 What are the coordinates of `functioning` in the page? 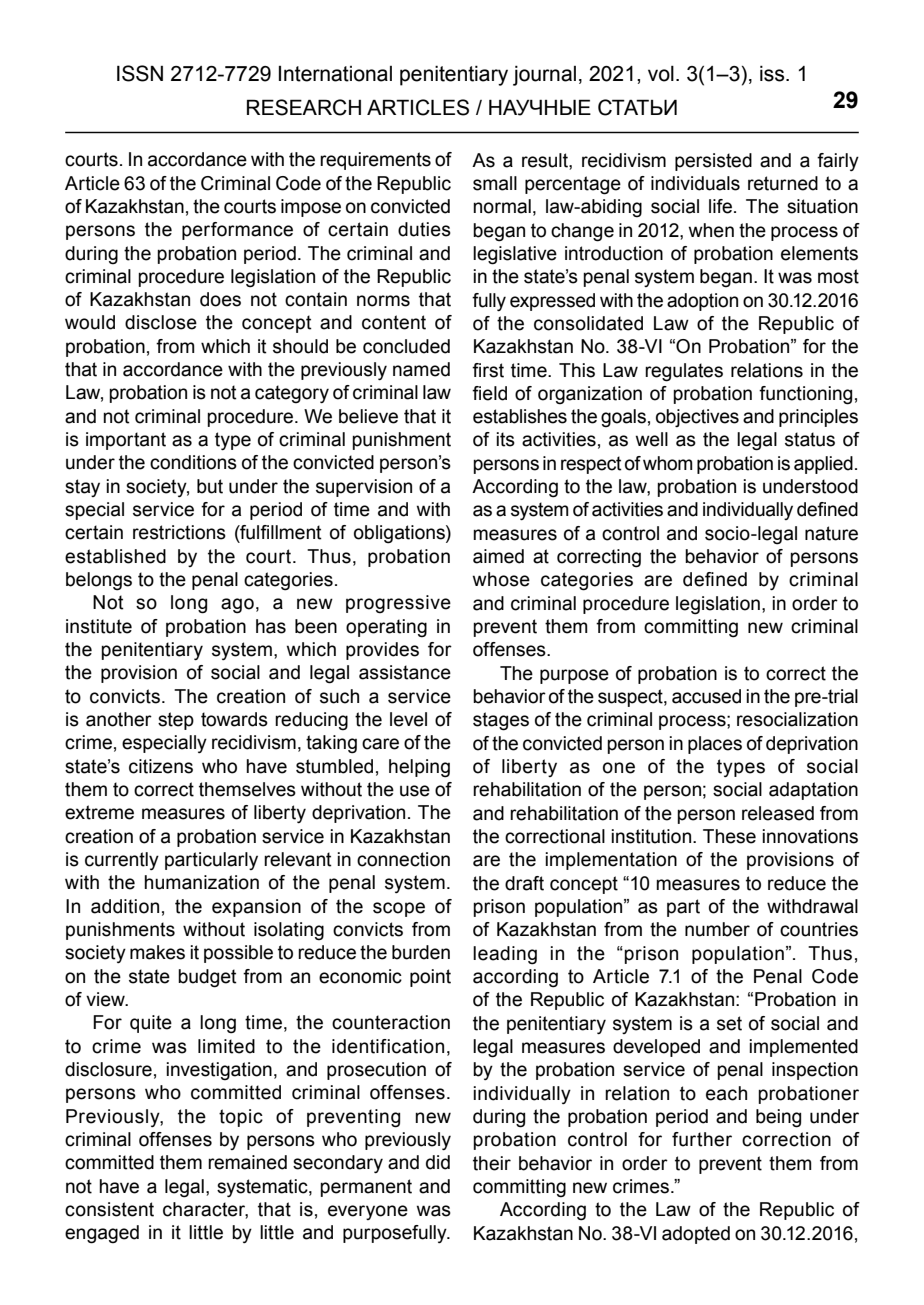 It's located at (805, 395).
